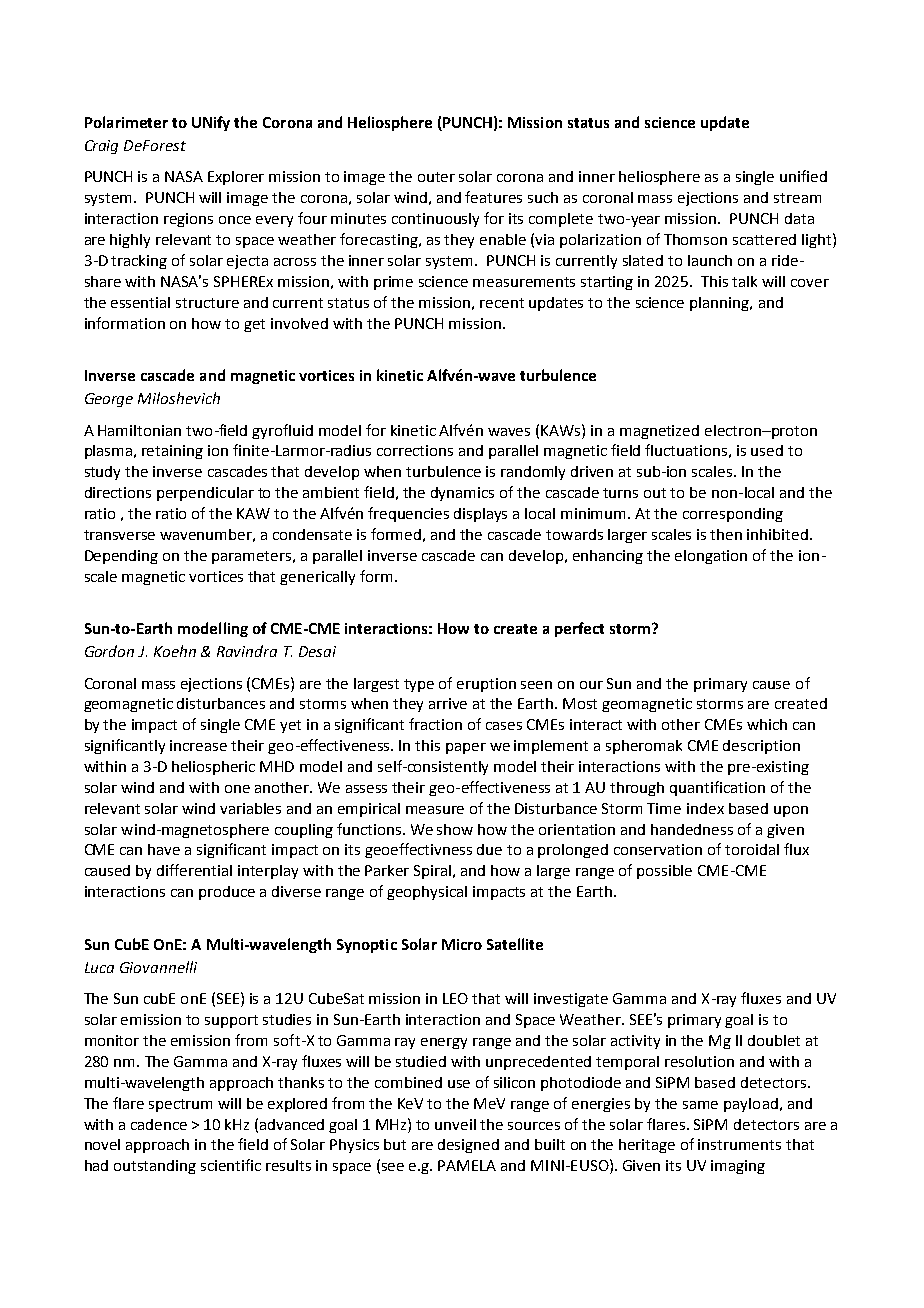 The width and height of the screenshot is (924, 1308). What do you see at coordinates (803, 176) in the screenshot?
I see `unified` at bounding box center [803, 176].
